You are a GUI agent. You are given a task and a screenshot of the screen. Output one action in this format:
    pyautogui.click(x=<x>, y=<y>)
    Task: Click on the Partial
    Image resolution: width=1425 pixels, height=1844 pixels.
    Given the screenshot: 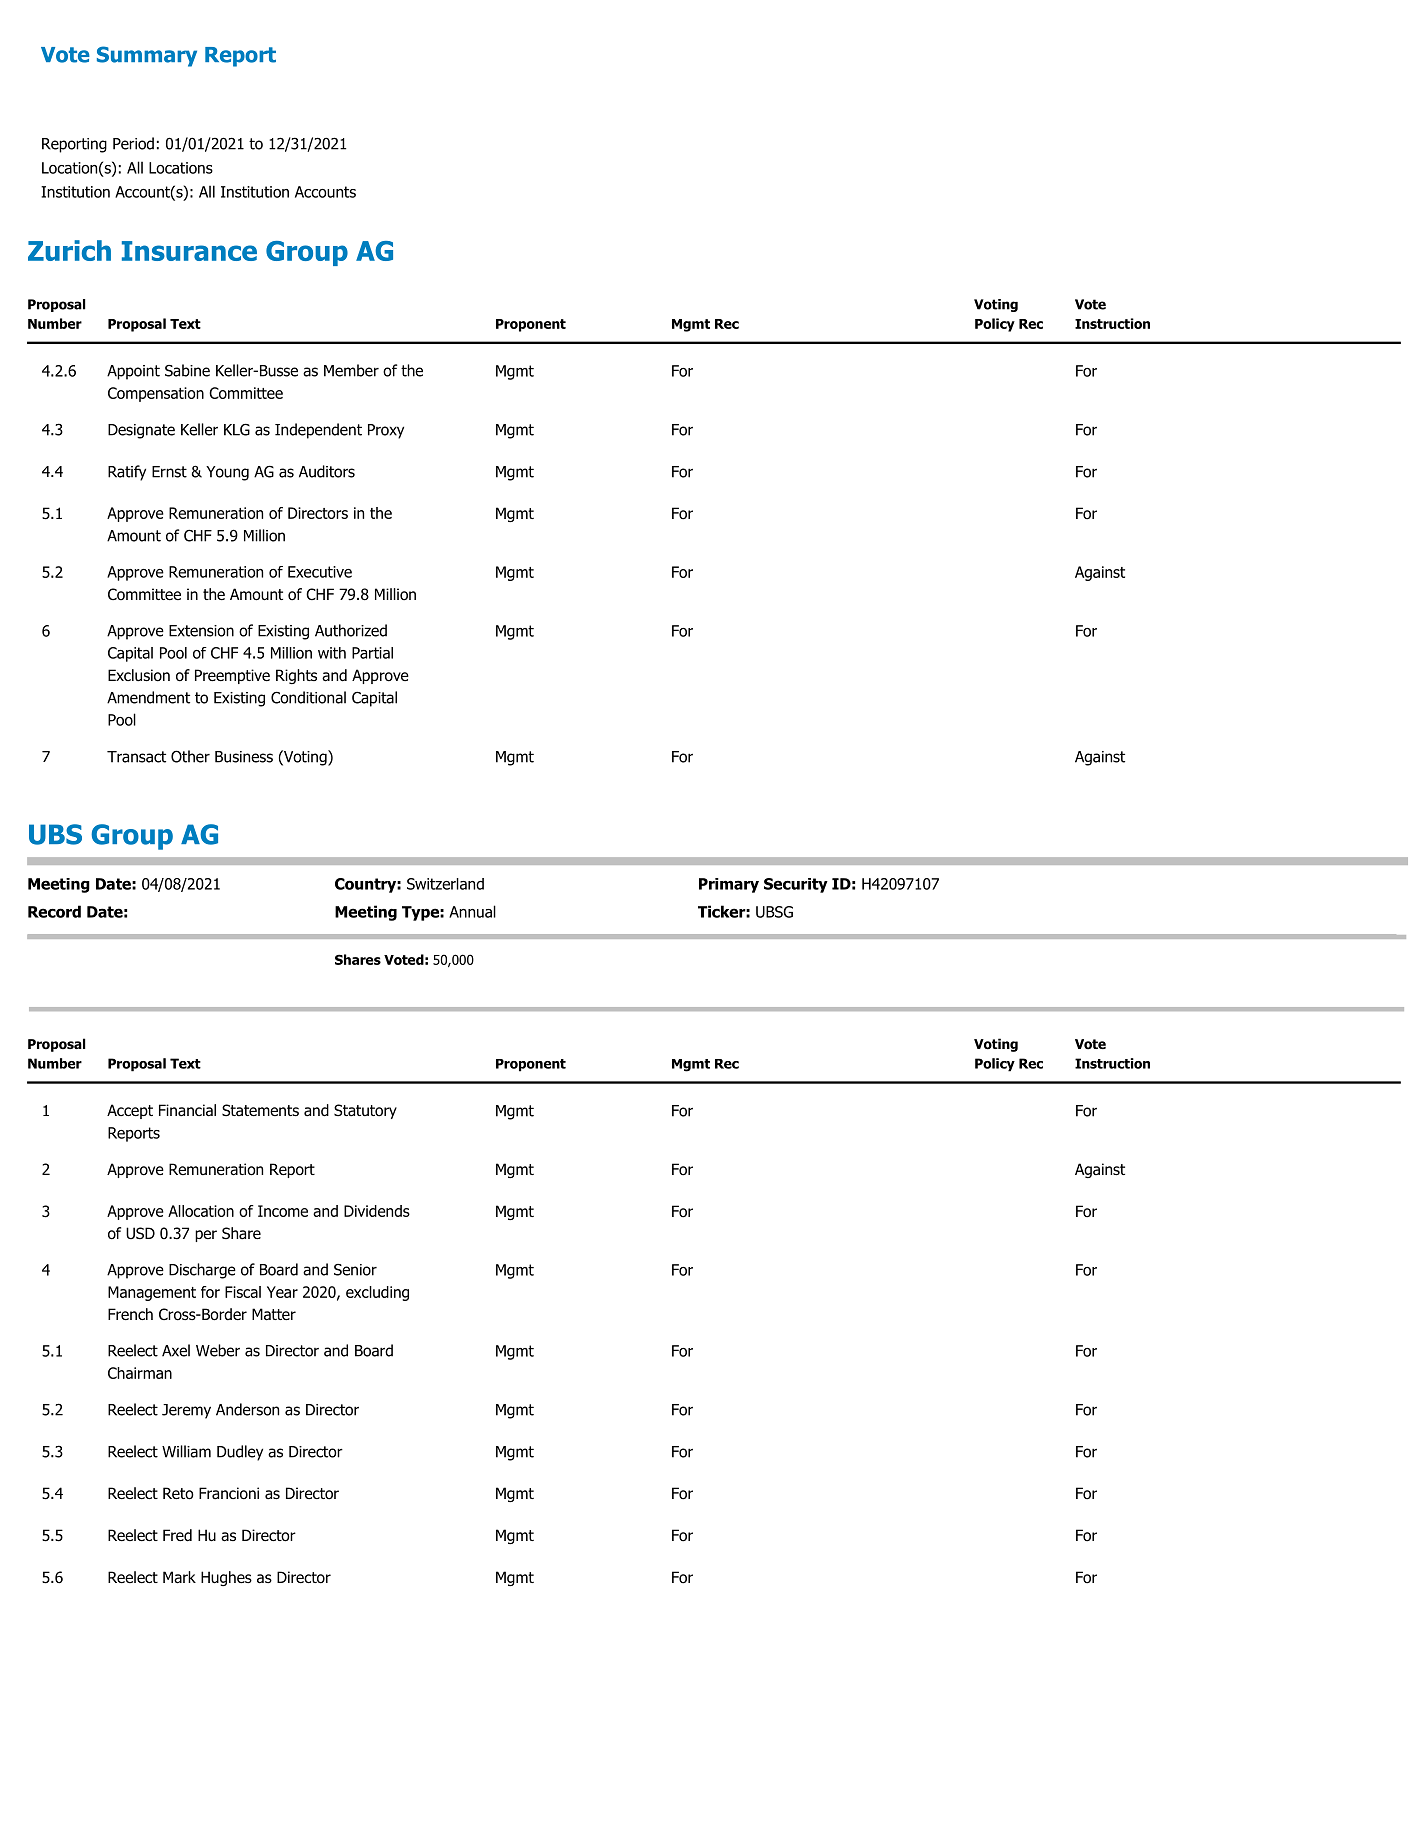 What is the action you would take?
    pyautogui.click(x=372, y=653)
